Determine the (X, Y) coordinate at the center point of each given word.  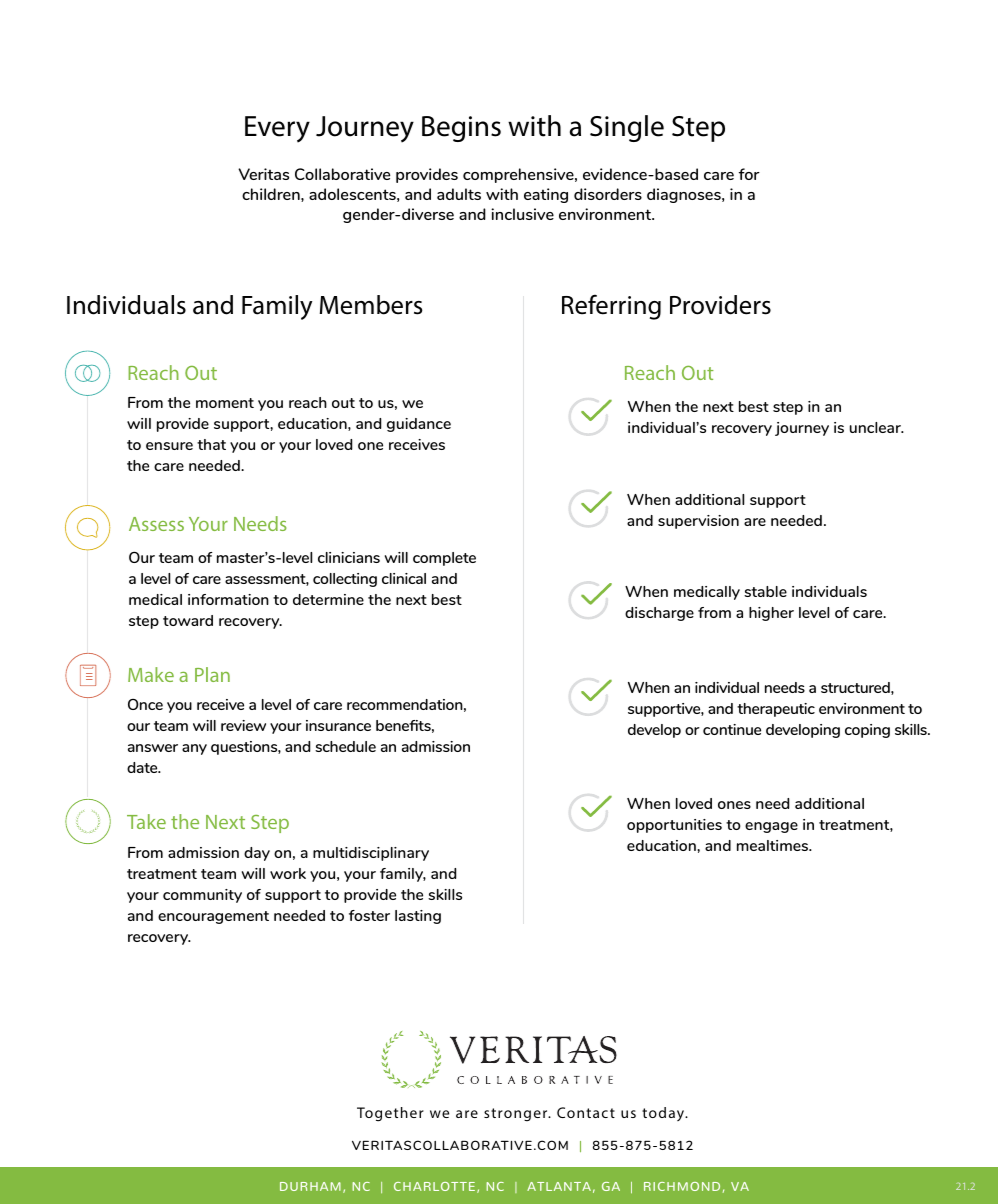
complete (444, 559)
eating (546, 195)
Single (627, 128)
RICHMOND (682, 1186)
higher (771, 614)
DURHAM (310, 1186)
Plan (212, 674)
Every (277, 129)
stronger (517, 1114)
